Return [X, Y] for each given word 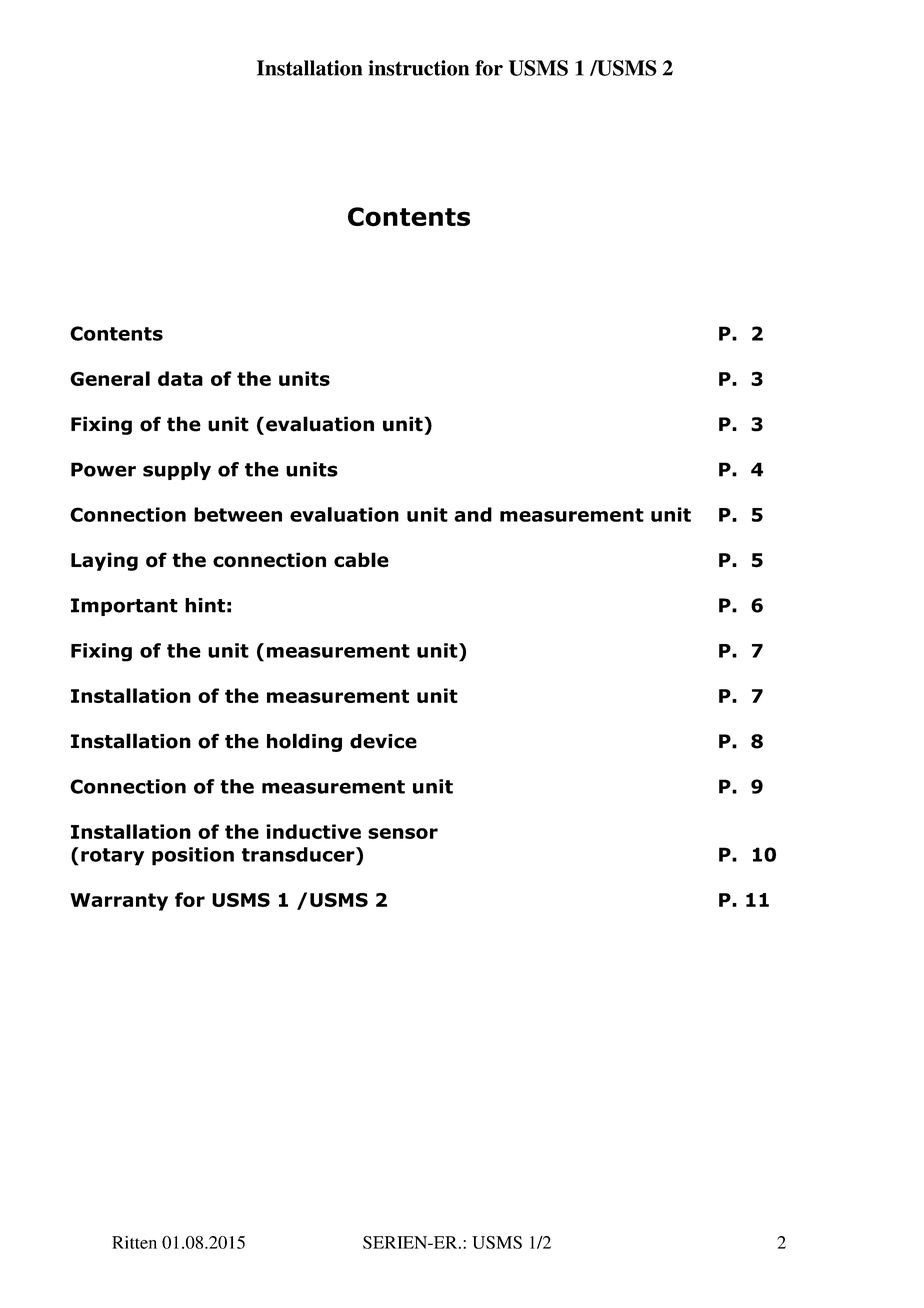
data [180, 378]
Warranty [119, 902]
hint [205, 605]
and [473, 514]
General [110, 378]
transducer [299, 854]
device [383, 741]
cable [361, 560]
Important [124, 607]
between [238, 514]
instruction [418, 68]
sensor [403, 833]
